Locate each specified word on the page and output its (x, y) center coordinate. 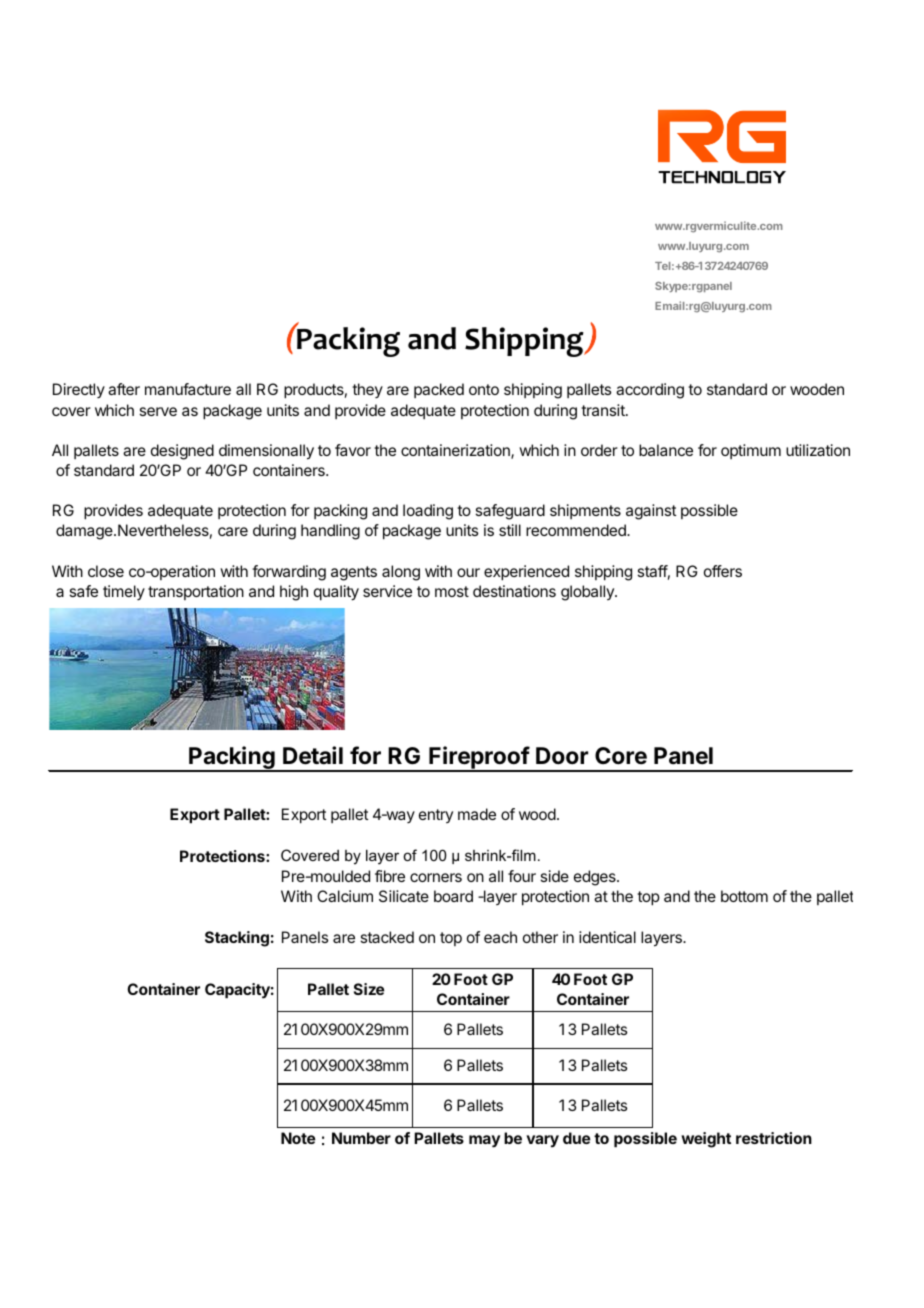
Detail (313, 755)
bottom (744, 896)
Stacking (237, 939)
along (401, 573)
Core (621, 756)
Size (369, 989)
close (106, 571)
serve (158, 411)
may (484, 1141)
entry (436, 816)
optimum (751, 451)
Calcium (345, 896)
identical (607, 937)
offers (723, 571)
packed (439, 390)
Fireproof (479, 759)
